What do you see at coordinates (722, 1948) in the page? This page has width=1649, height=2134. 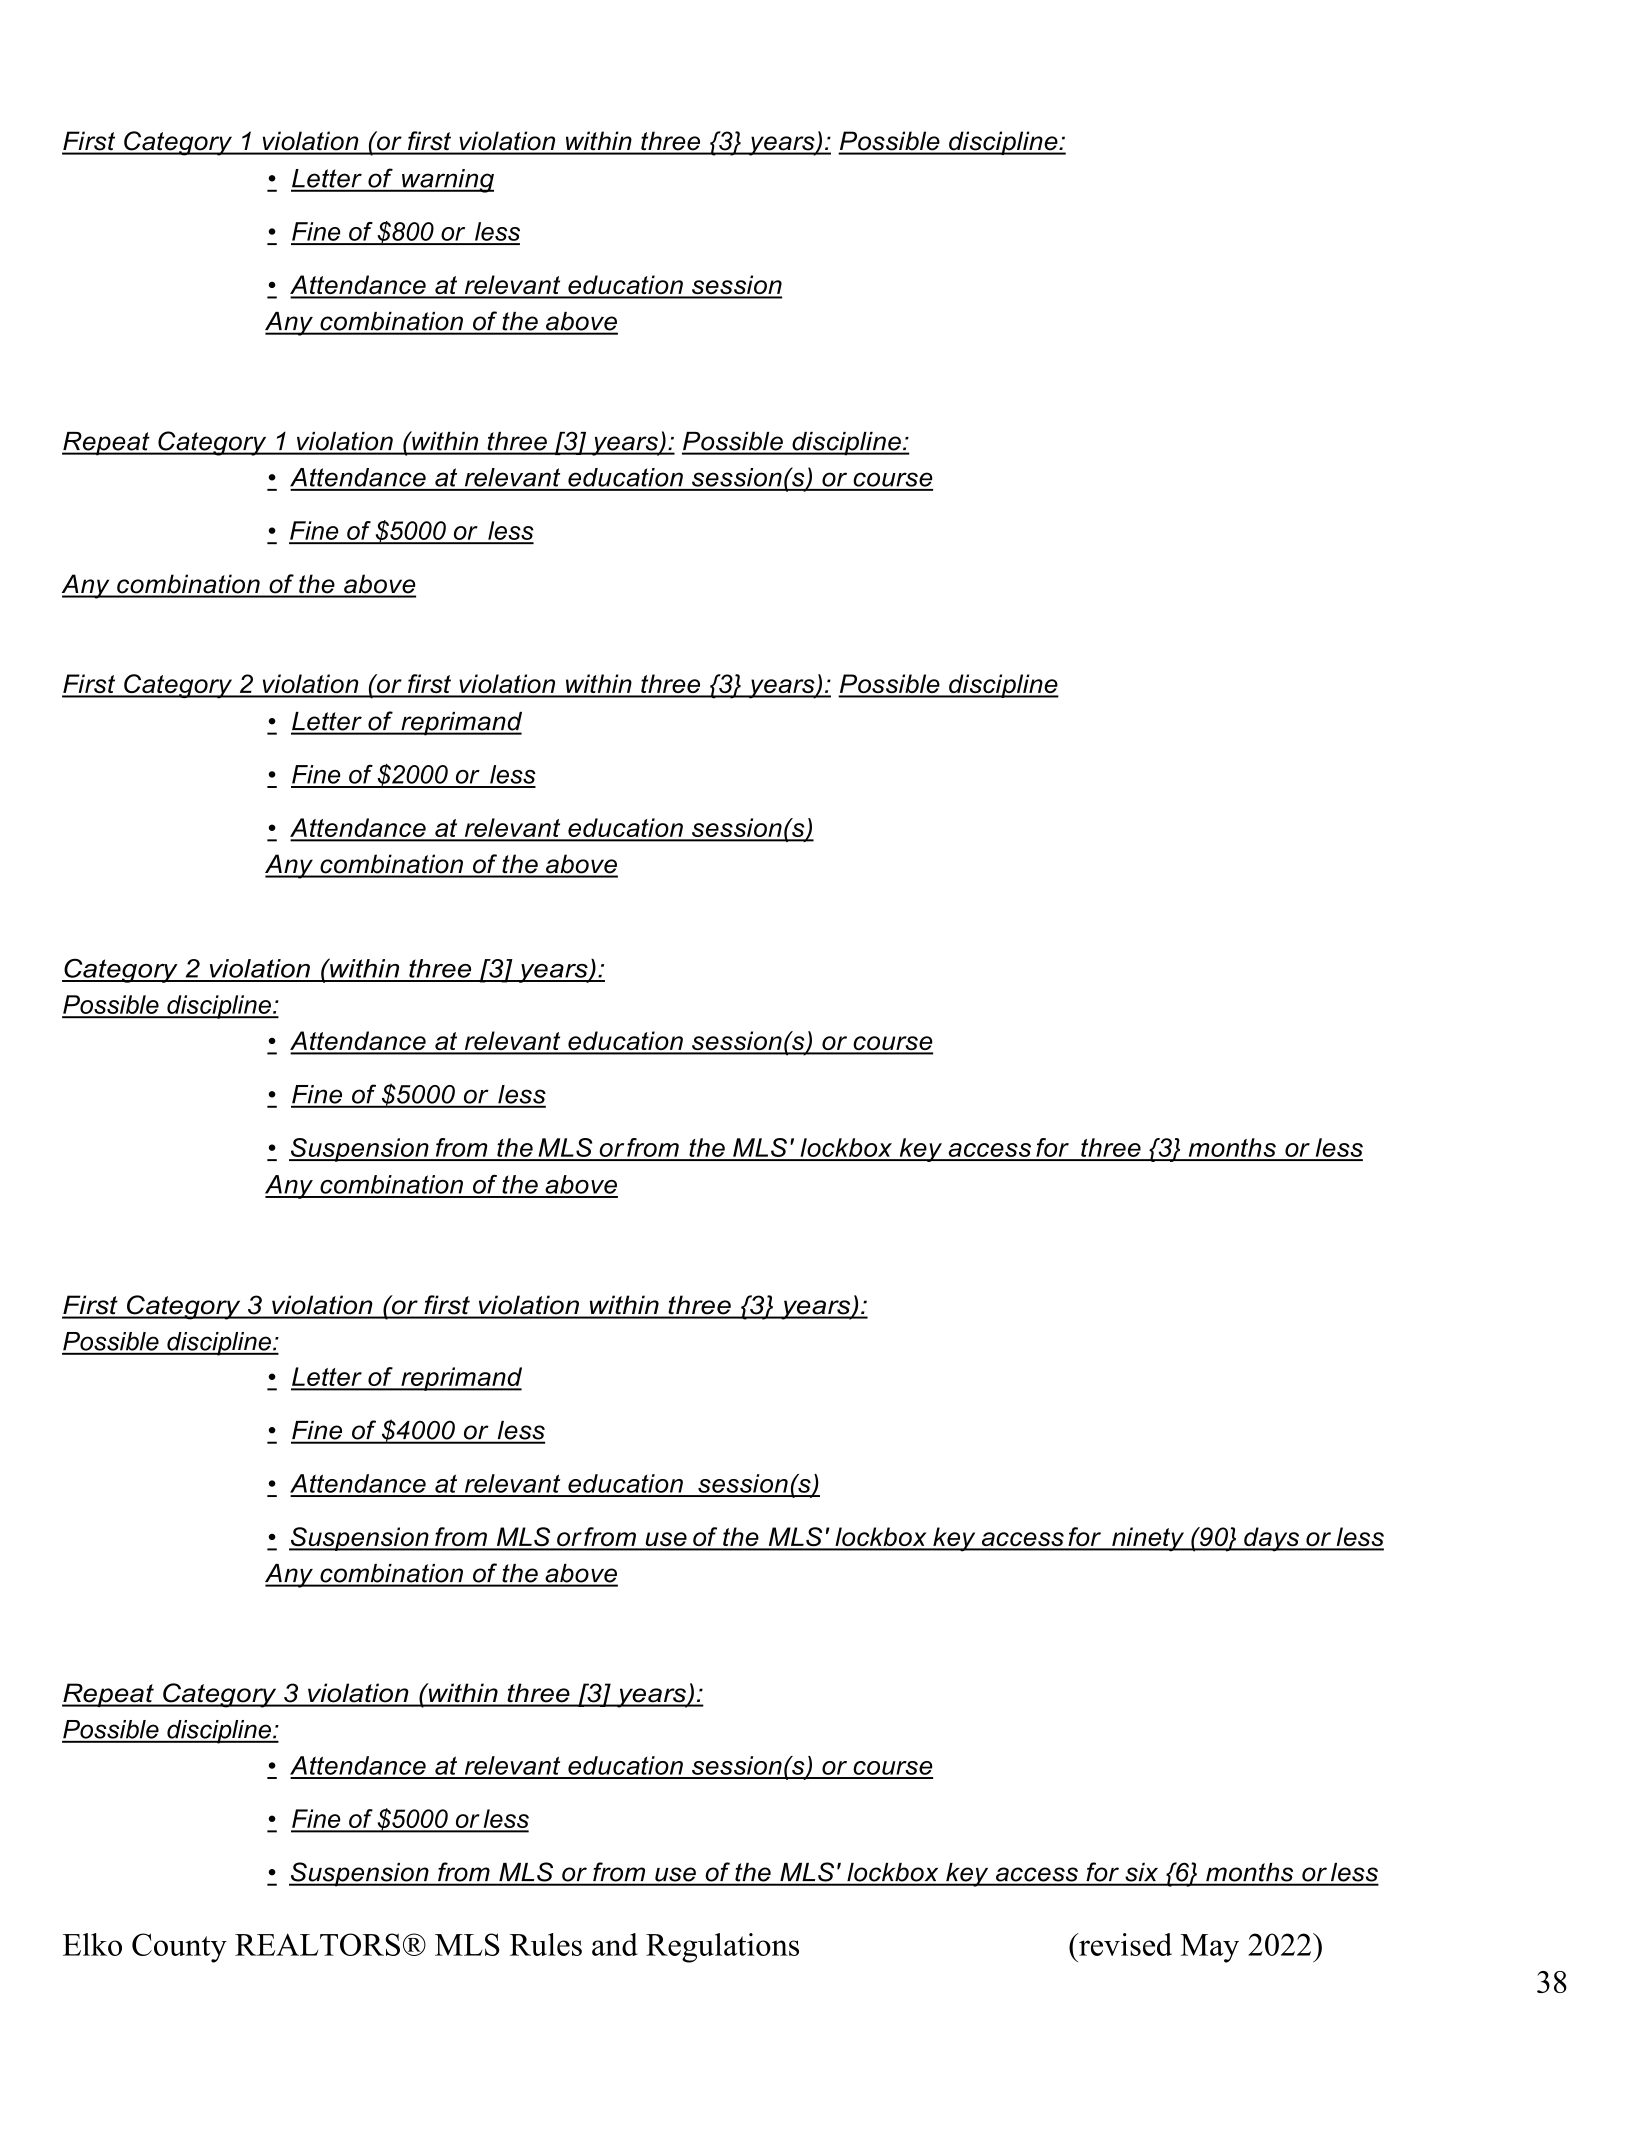 I see `Regulations` at bounding box center [722, 1948].
